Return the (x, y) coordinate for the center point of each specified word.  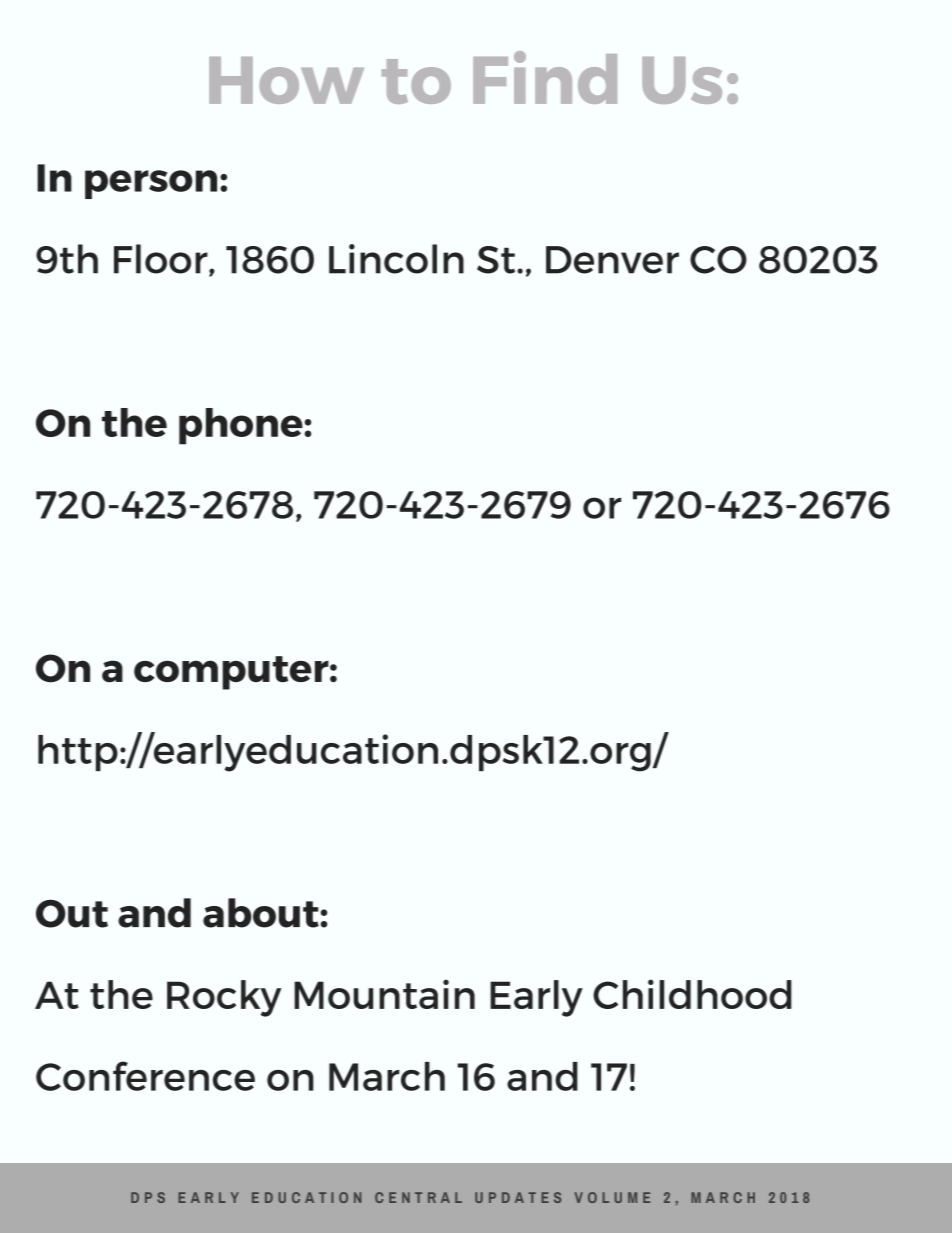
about (262, 913)
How (286, 80)
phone (242, 426)
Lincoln (396, 259)
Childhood (692, 994)
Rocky (224, 998)
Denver (612, 260)
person (151, 184)
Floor (162, 260)
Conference (145, 1076)
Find (545, 77)
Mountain (384, 994)
